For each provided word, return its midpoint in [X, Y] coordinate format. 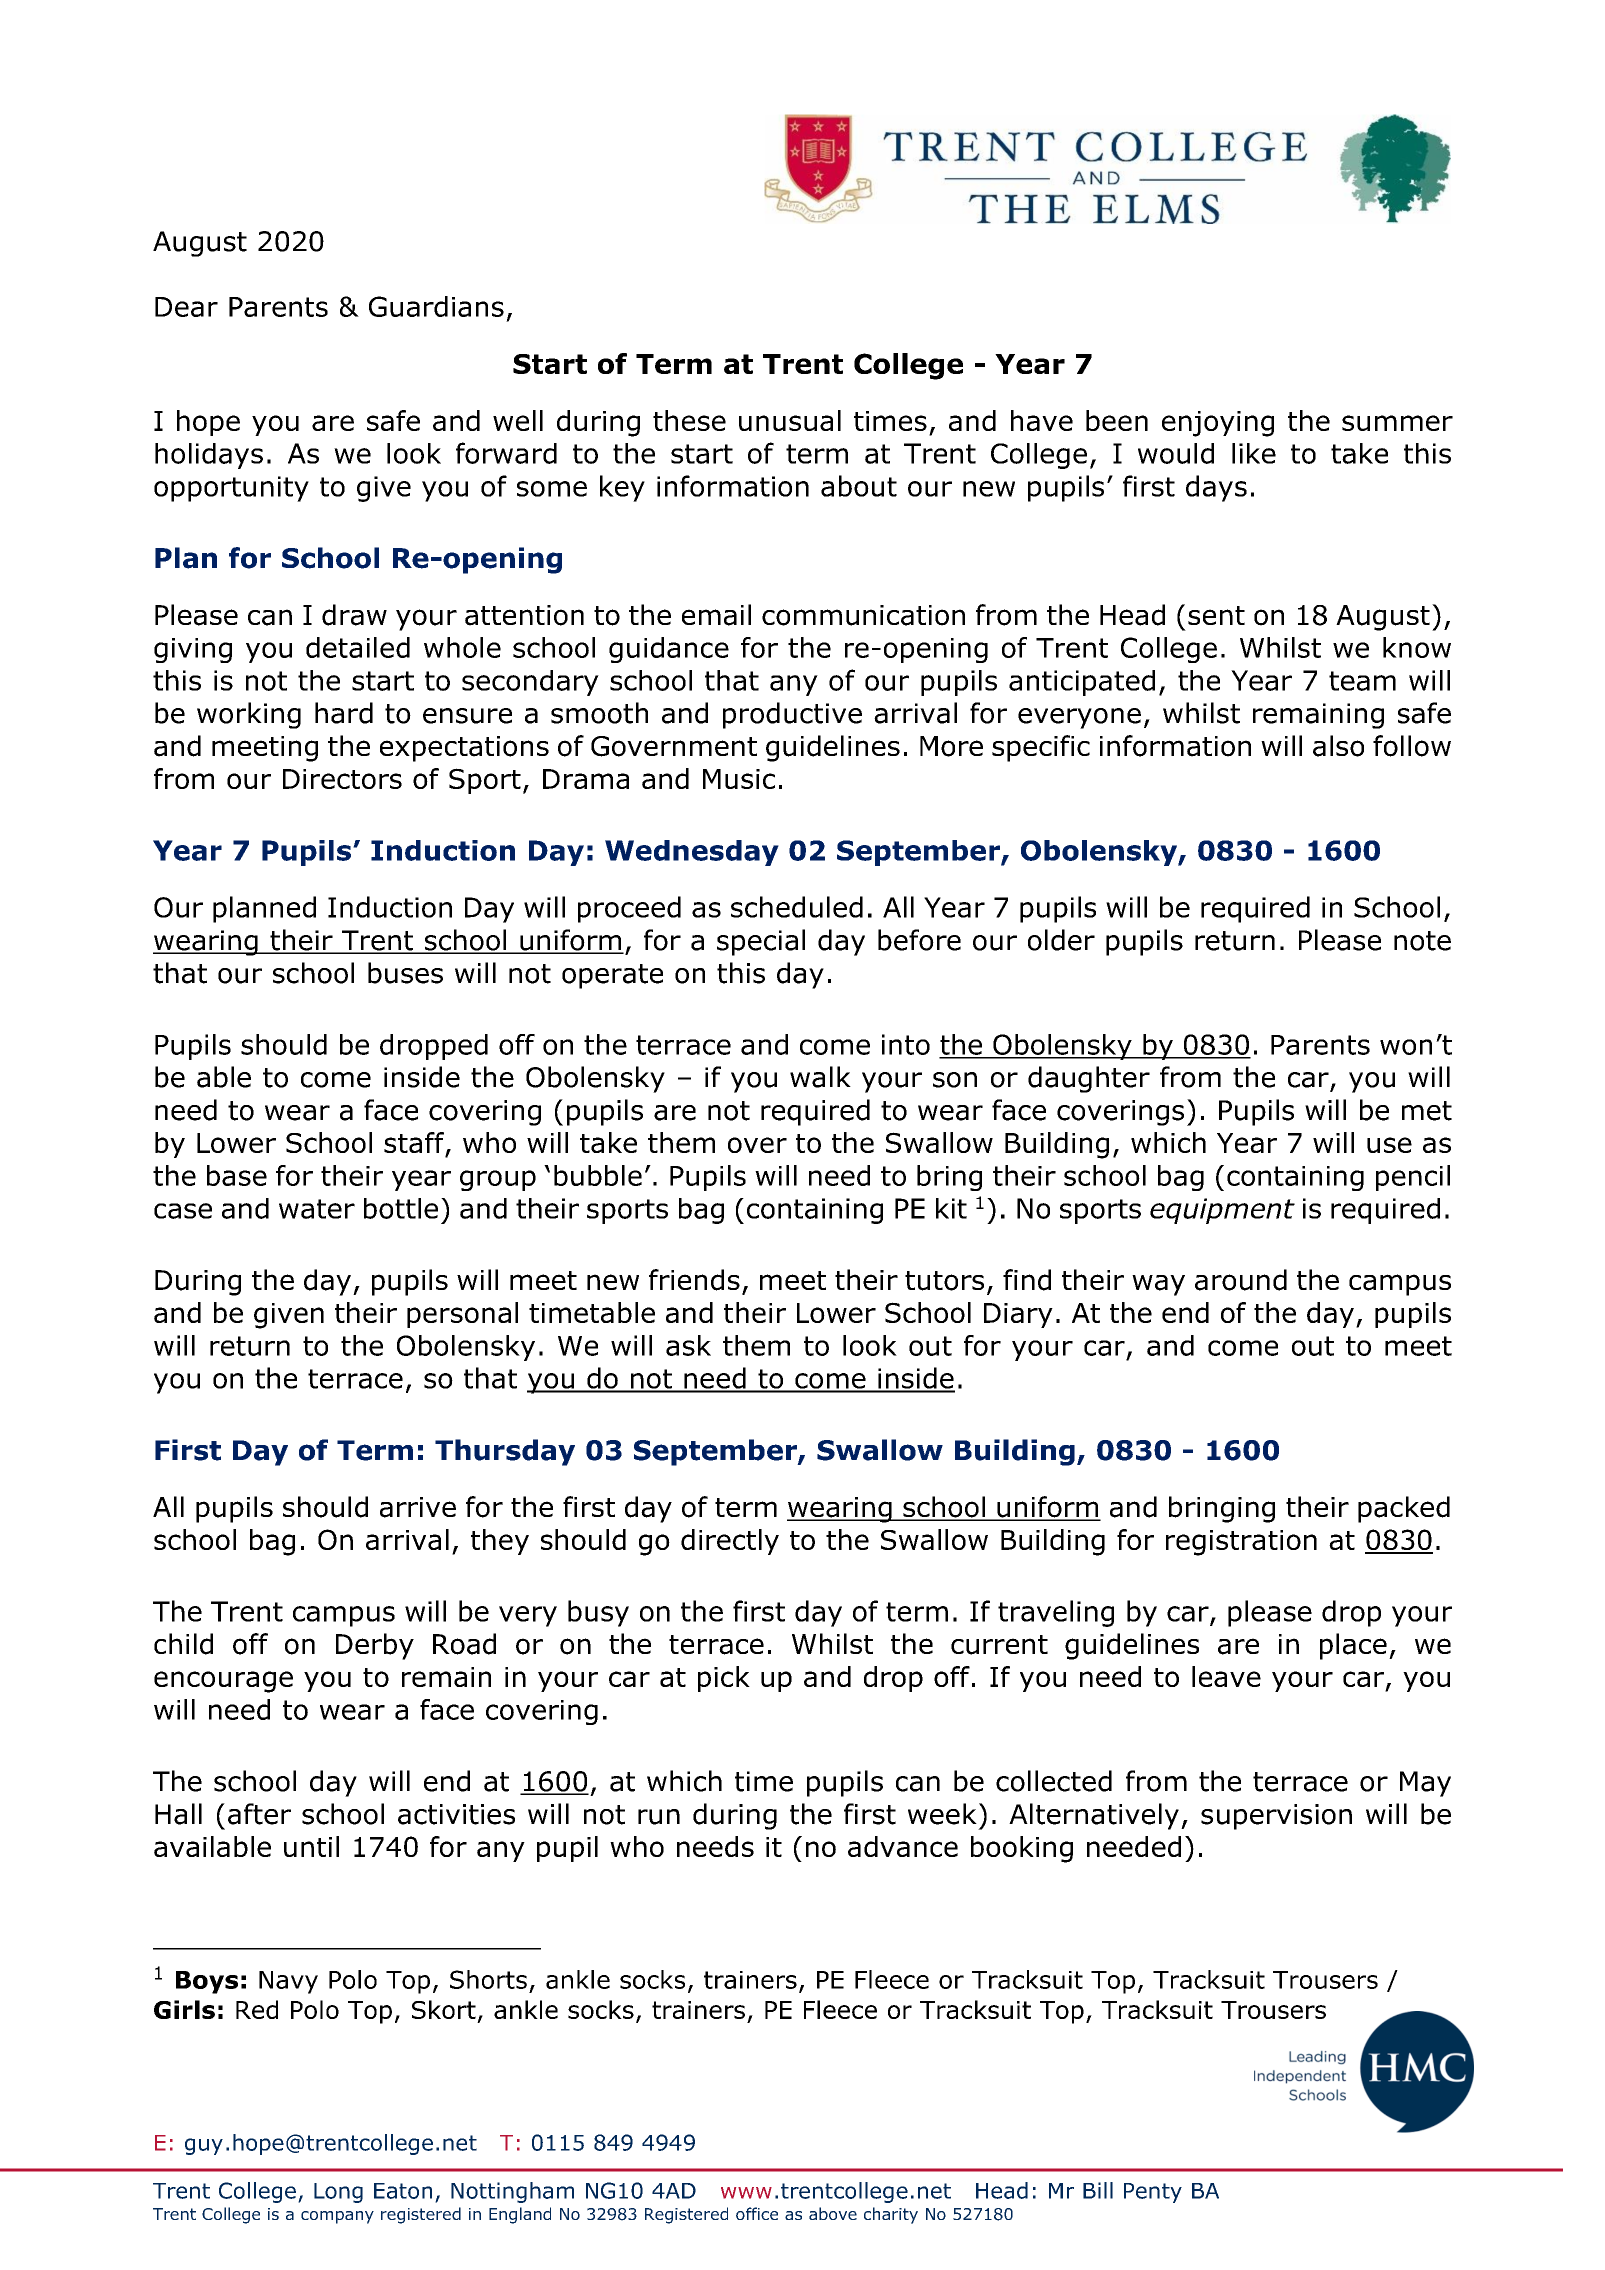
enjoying [1218, 424]
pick [724, 1679]
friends [694, 1280]
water [317, 1209]
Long [338, 2193]
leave [1226, 1676]
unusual [790, 420]
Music [739, 779]
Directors [342, 779]
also [1338, 746]
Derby [375, 1646]
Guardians [436, 306]
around [1241, 1280]
